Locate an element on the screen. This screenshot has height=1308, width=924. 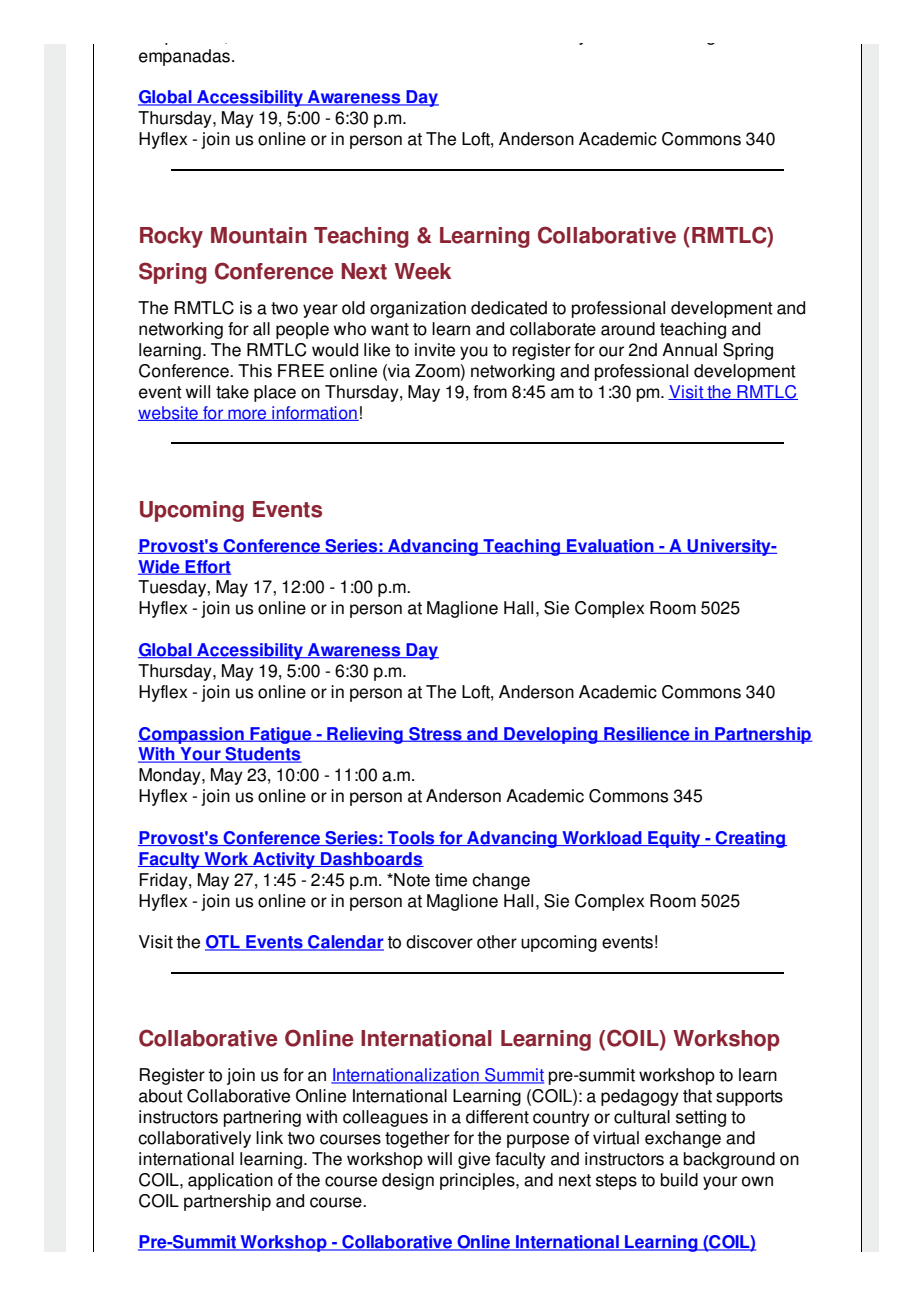
more is located at coordinates (247, 415).
